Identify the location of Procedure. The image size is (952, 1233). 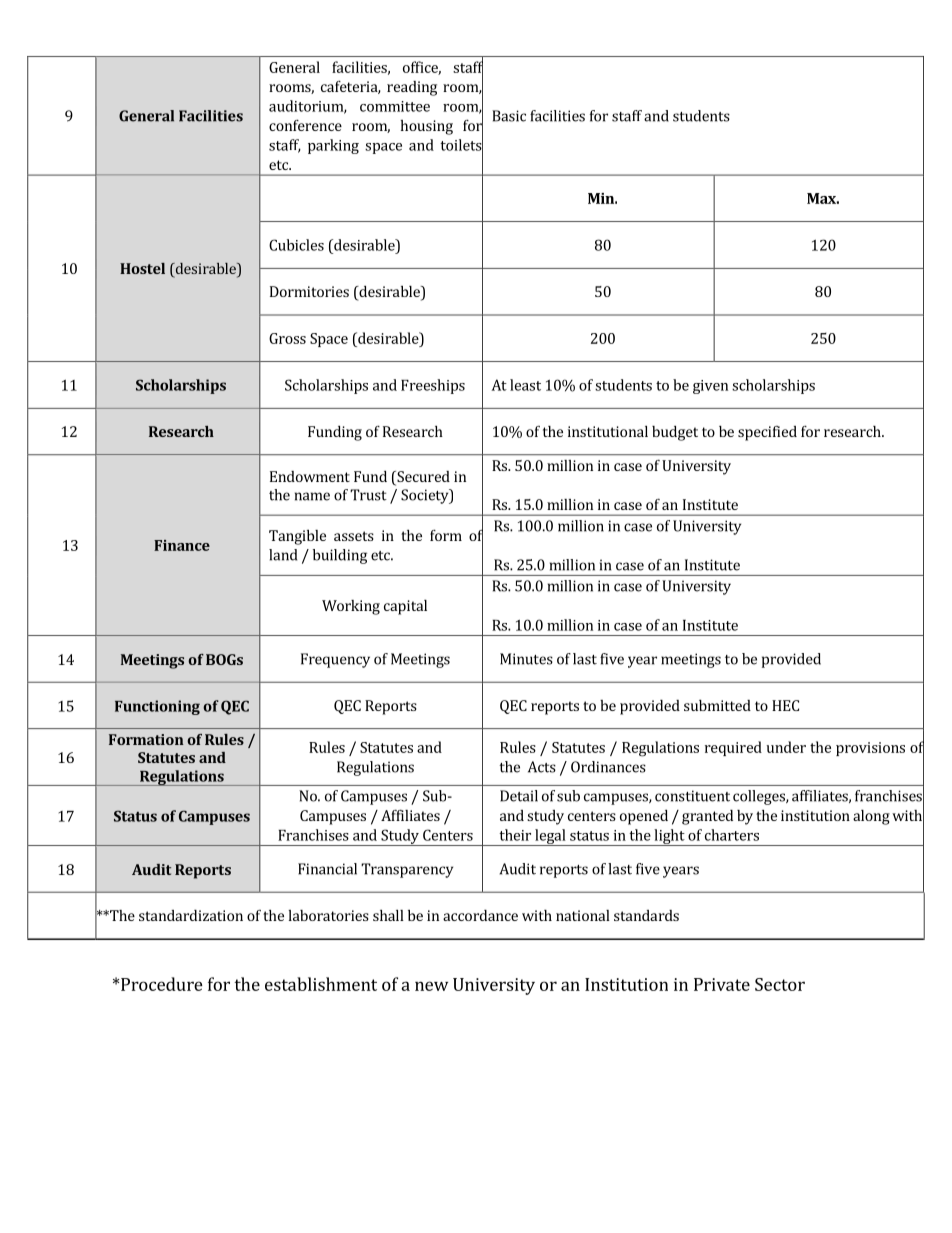
(162, 984).
